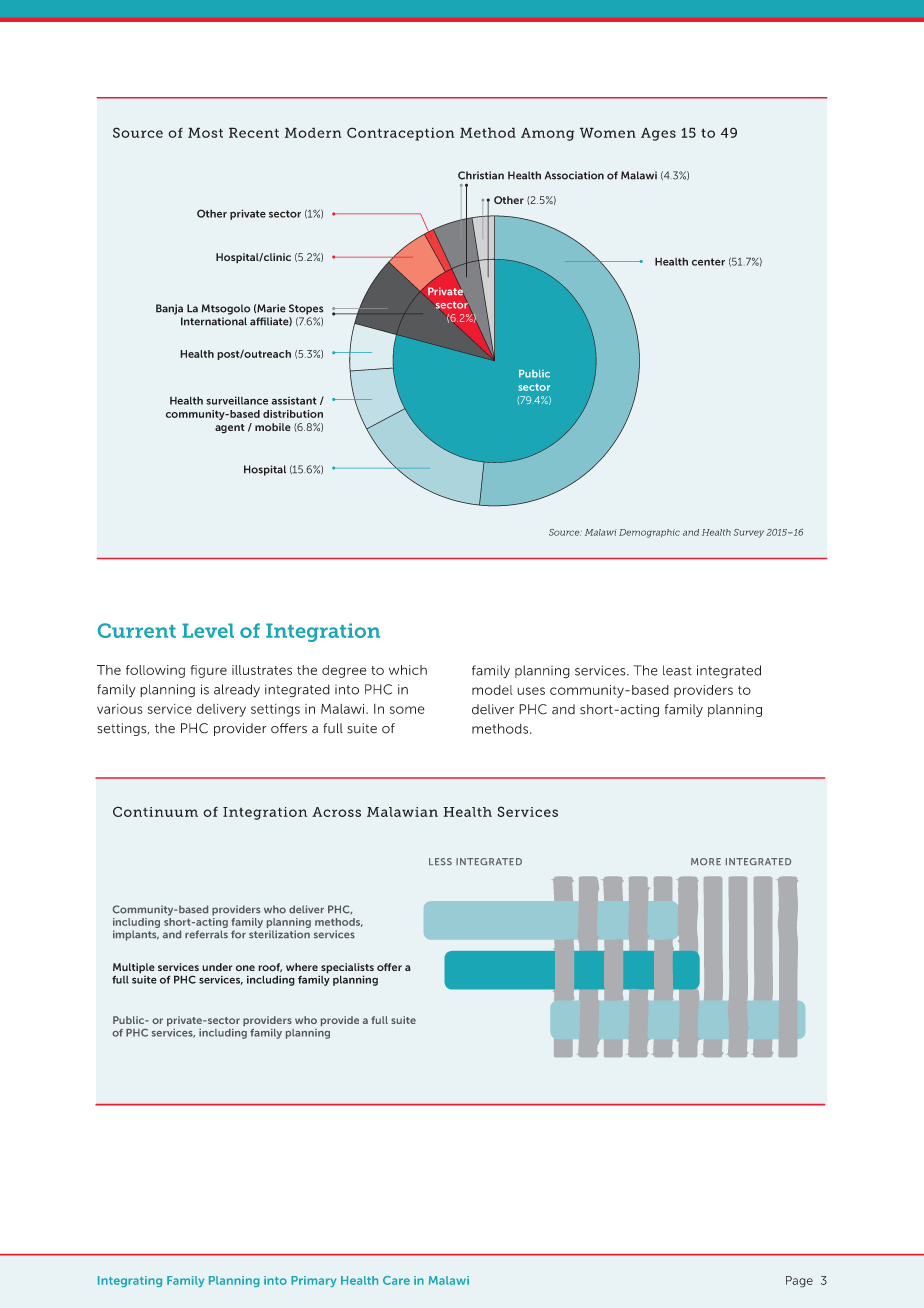 The width and height of the image is (924, 1308). What do you see at coordinates (749, 533) in the image?
I see `Survey` at bounding box center [749, 533].
